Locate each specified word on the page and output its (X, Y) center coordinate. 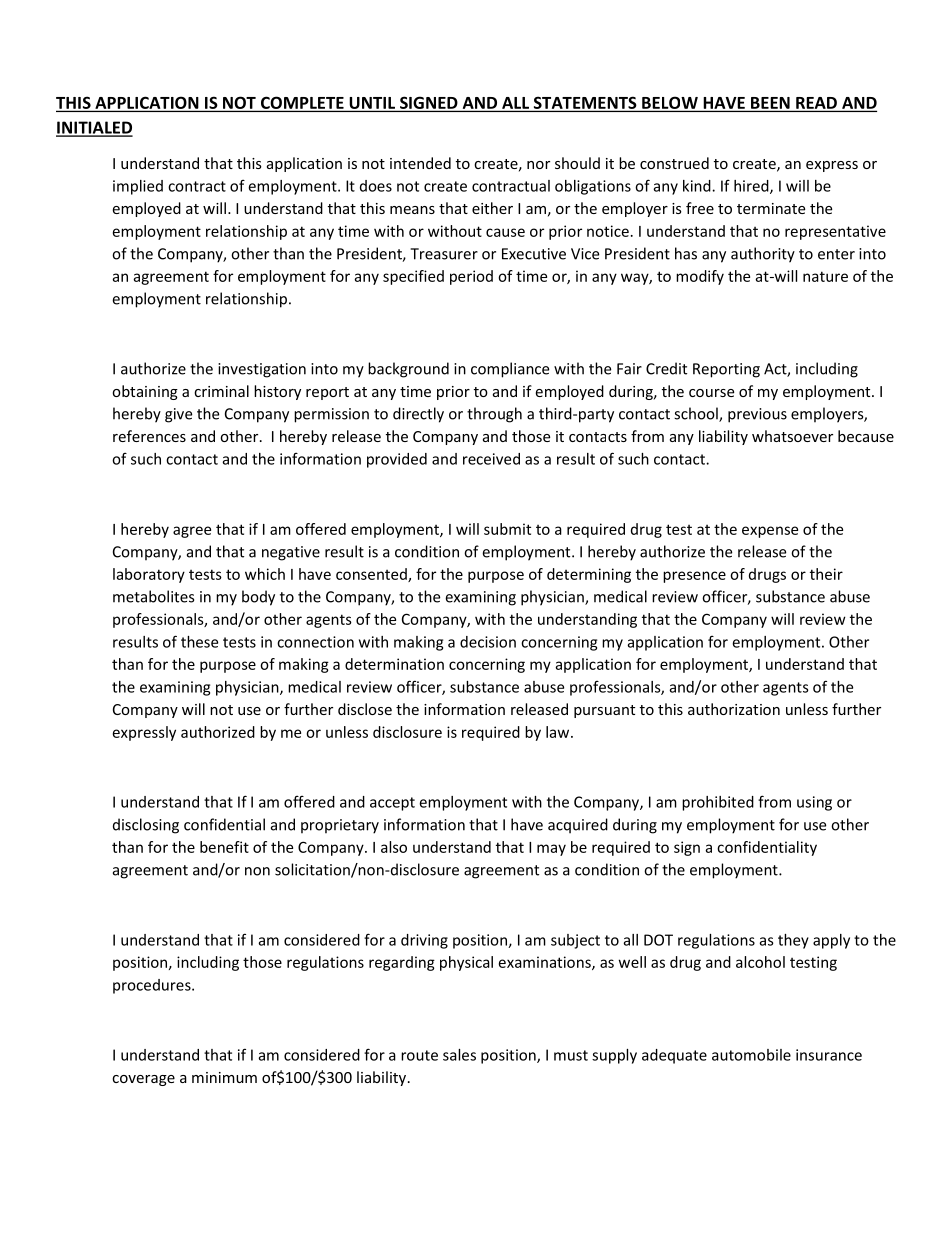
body (258, 598)
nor (538, 165)
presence (694, 577)
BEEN (770, 103)
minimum (224, 1077)
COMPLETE (302, 102)
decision (488, 642)
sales (459, 1055)
